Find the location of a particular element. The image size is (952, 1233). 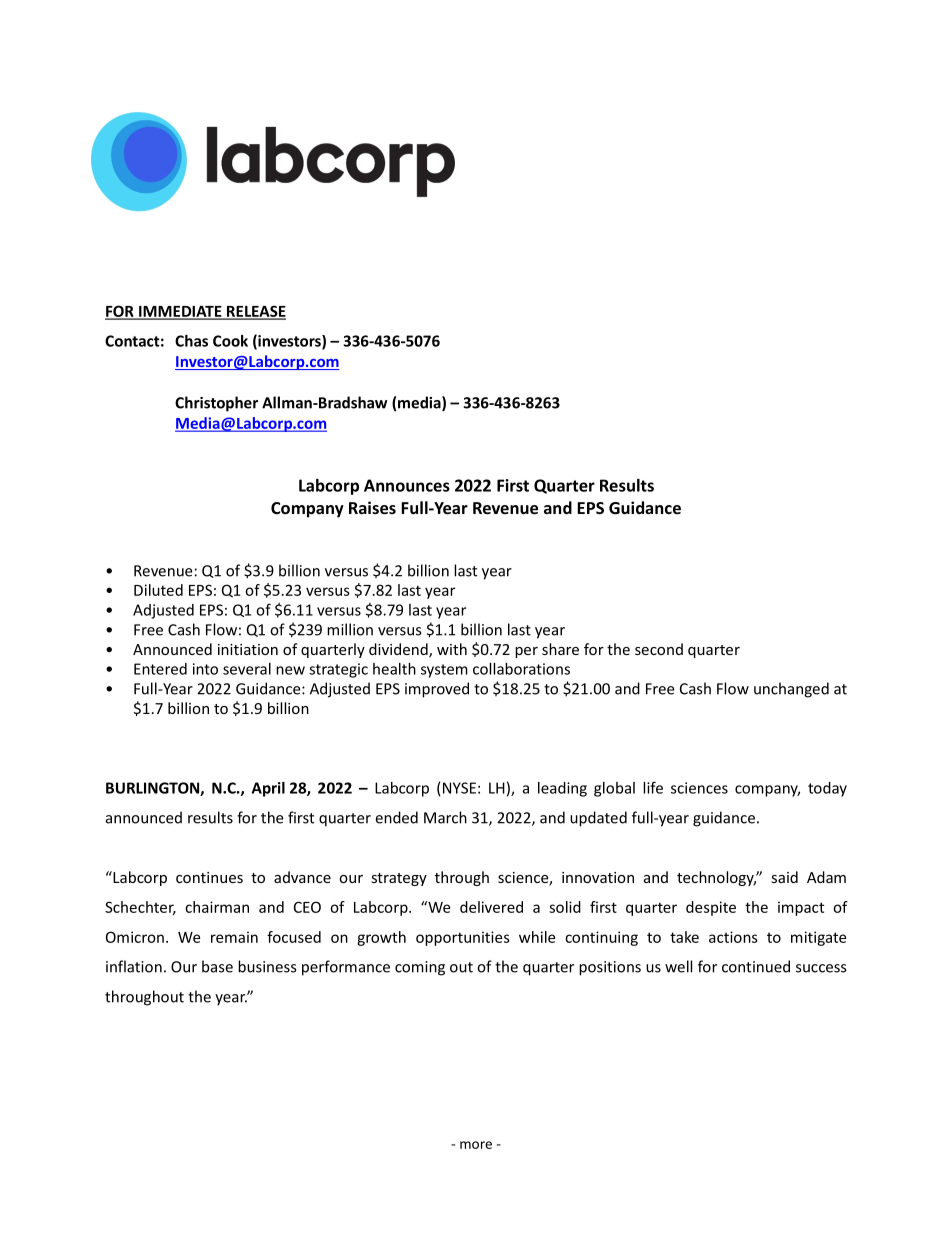

Announces is located at coordinates (407, 485).
